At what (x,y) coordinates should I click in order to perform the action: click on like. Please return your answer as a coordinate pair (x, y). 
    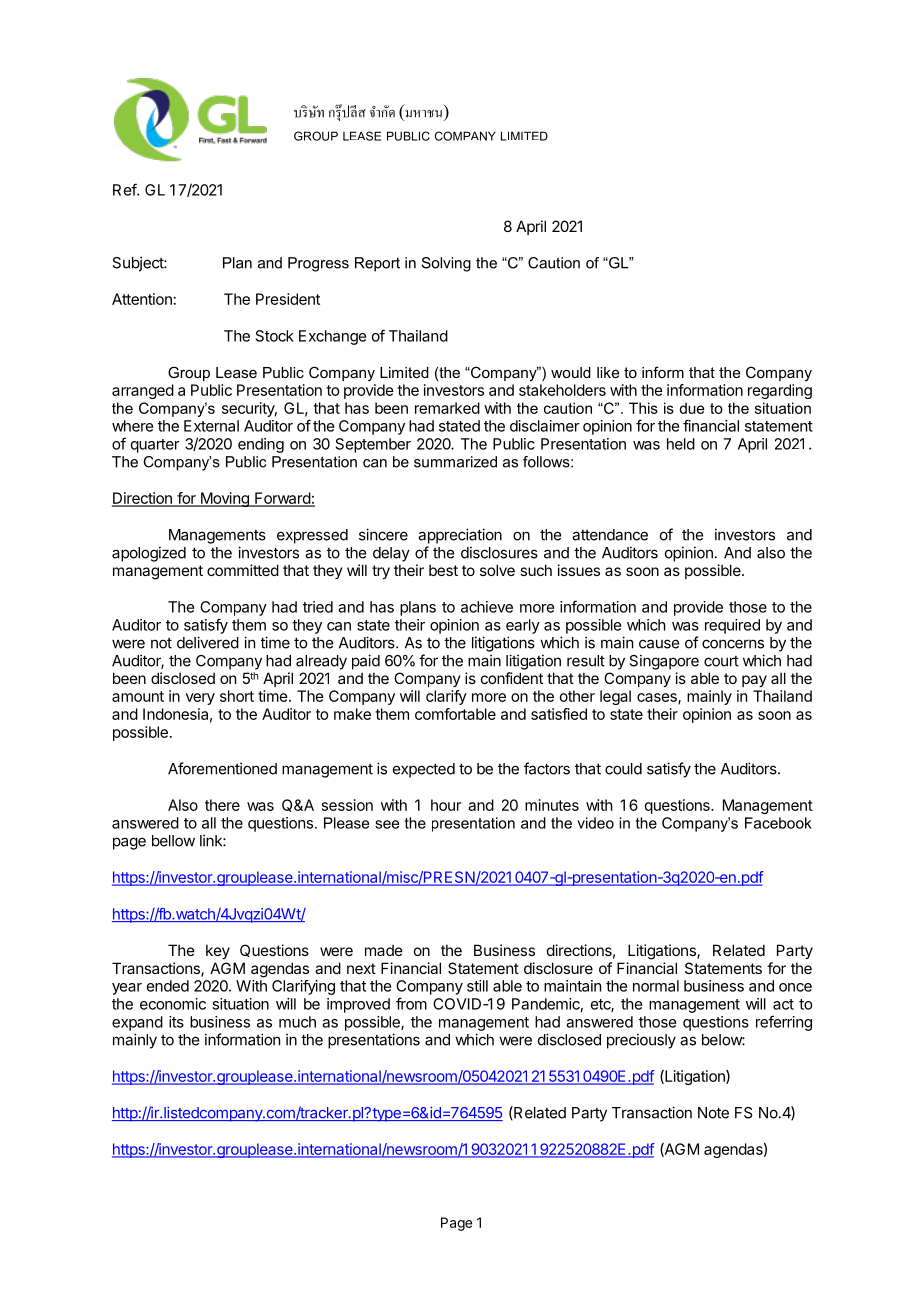
    Looking at the image, I should click on (608, 372).
